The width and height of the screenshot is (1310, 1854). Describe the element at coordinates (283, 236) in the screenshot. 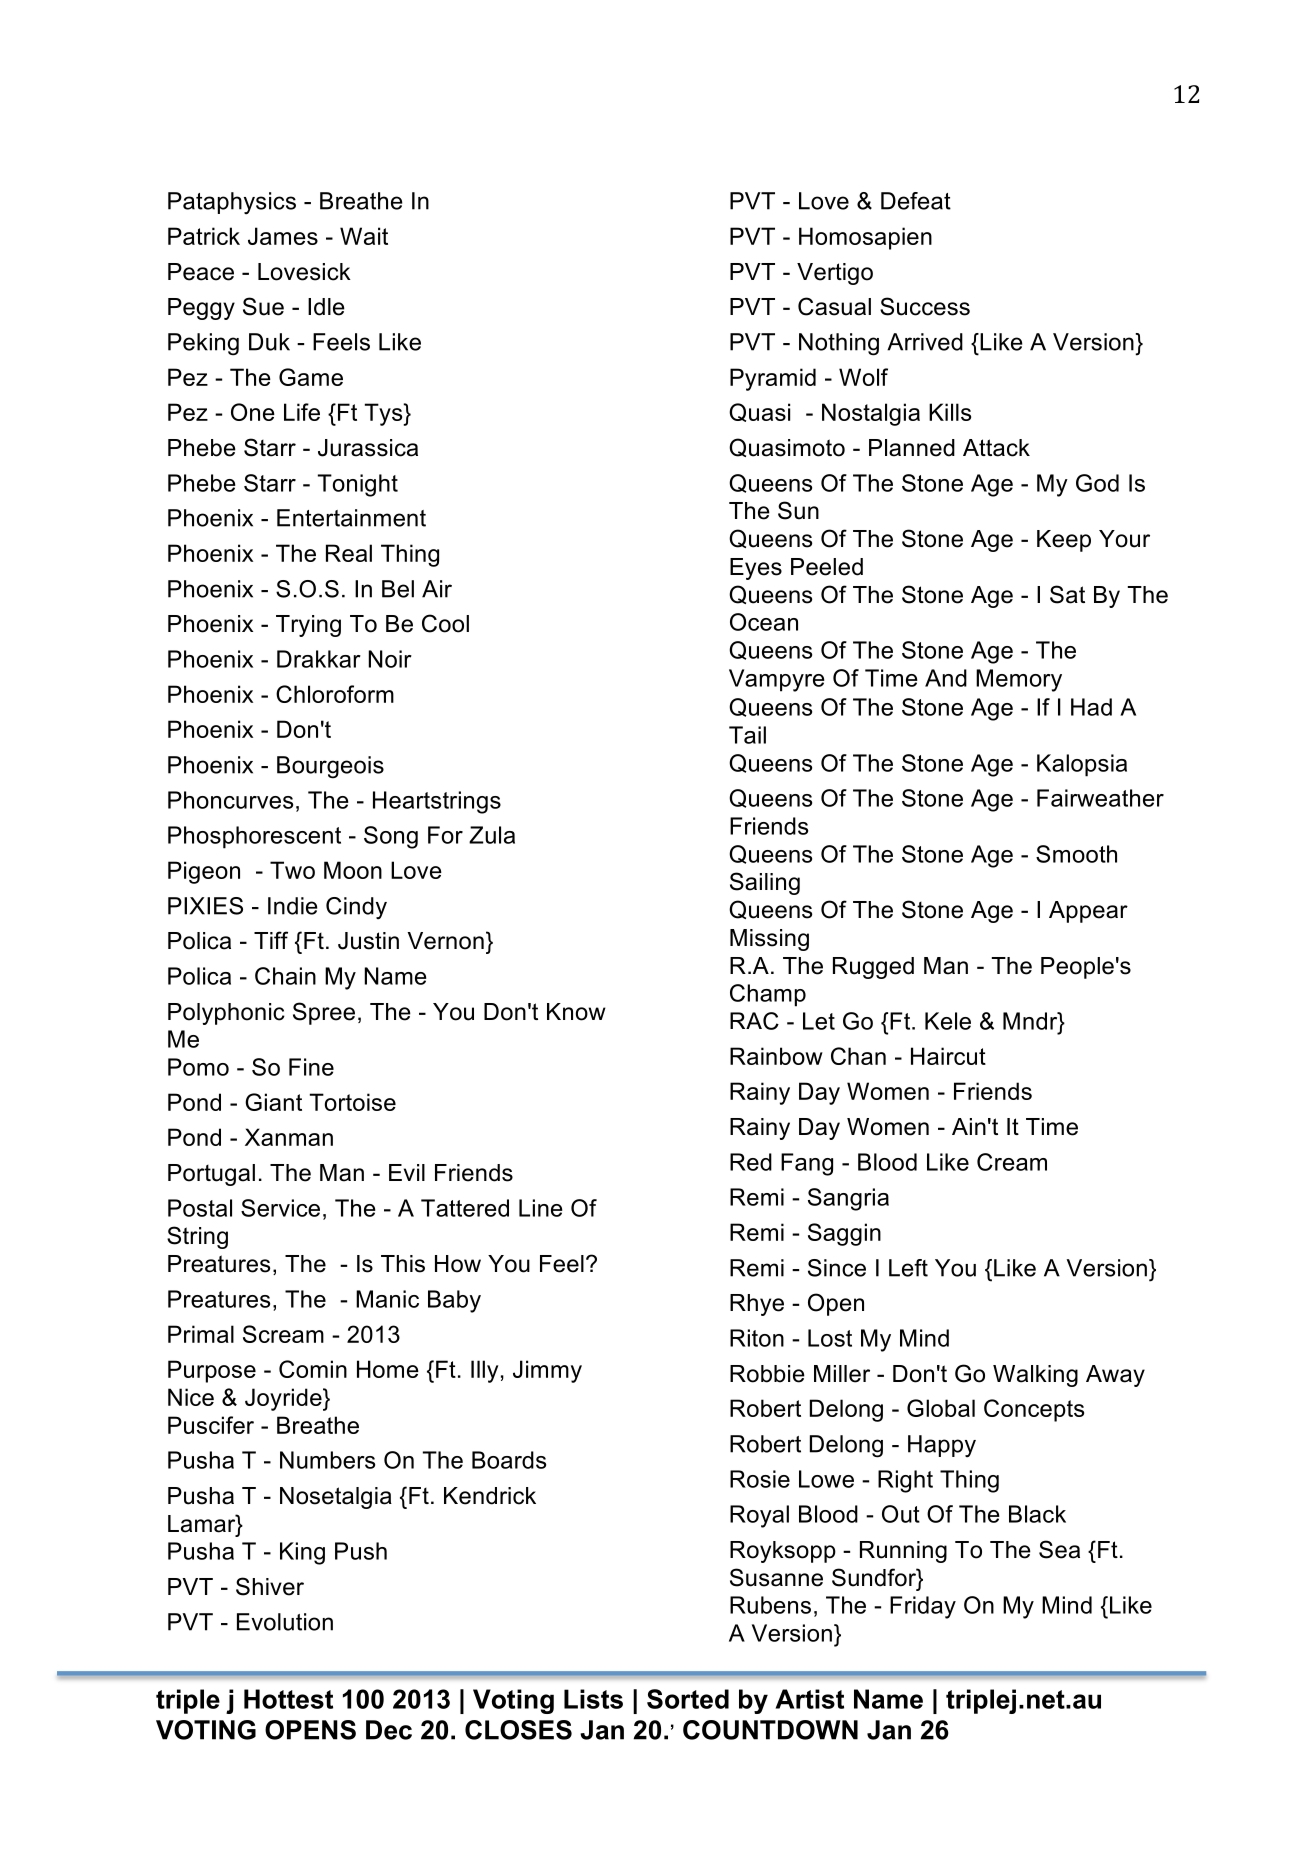

I see `James` at that location.
